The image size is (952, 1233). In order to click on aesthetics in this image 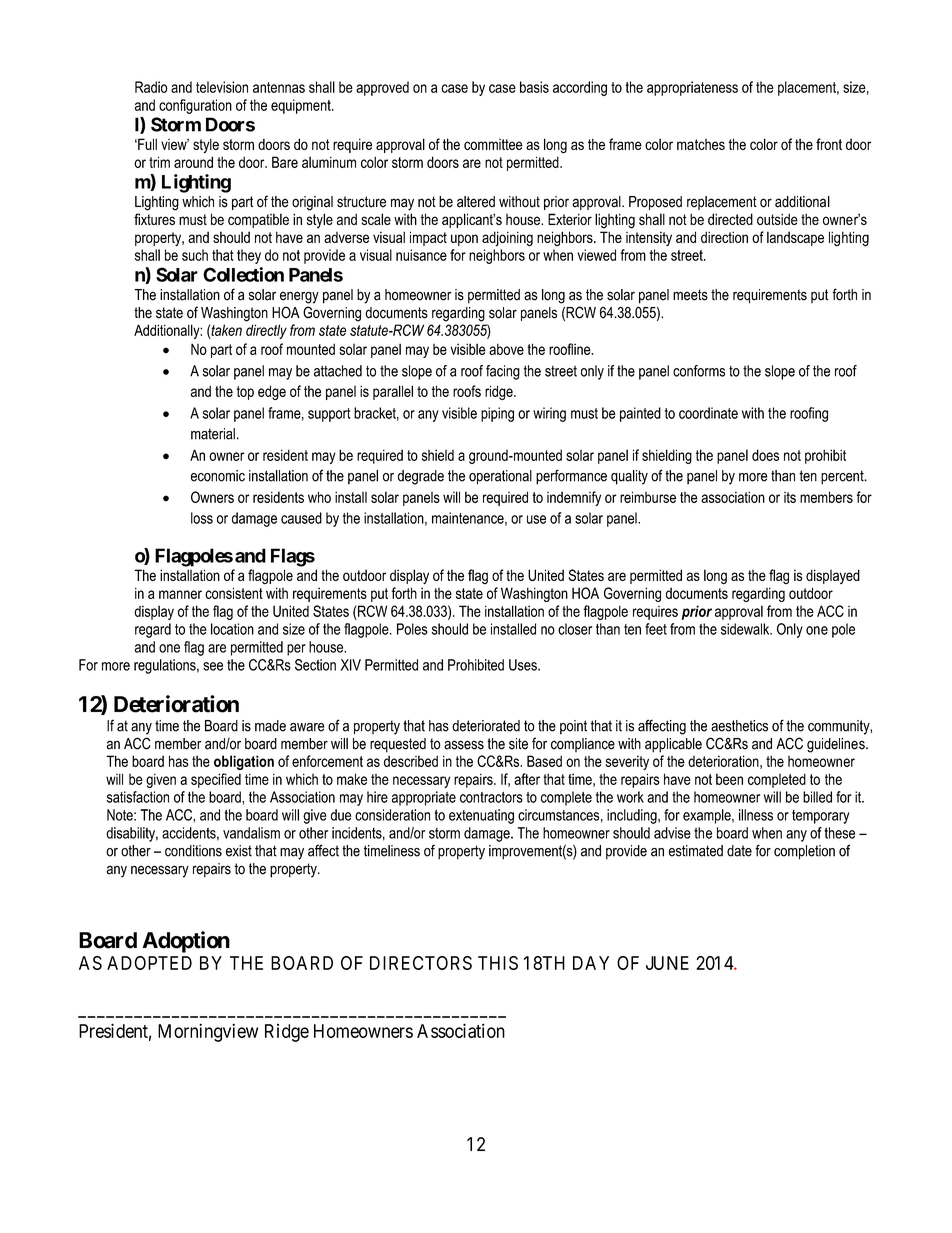, I will do `click(739, 726)`.
